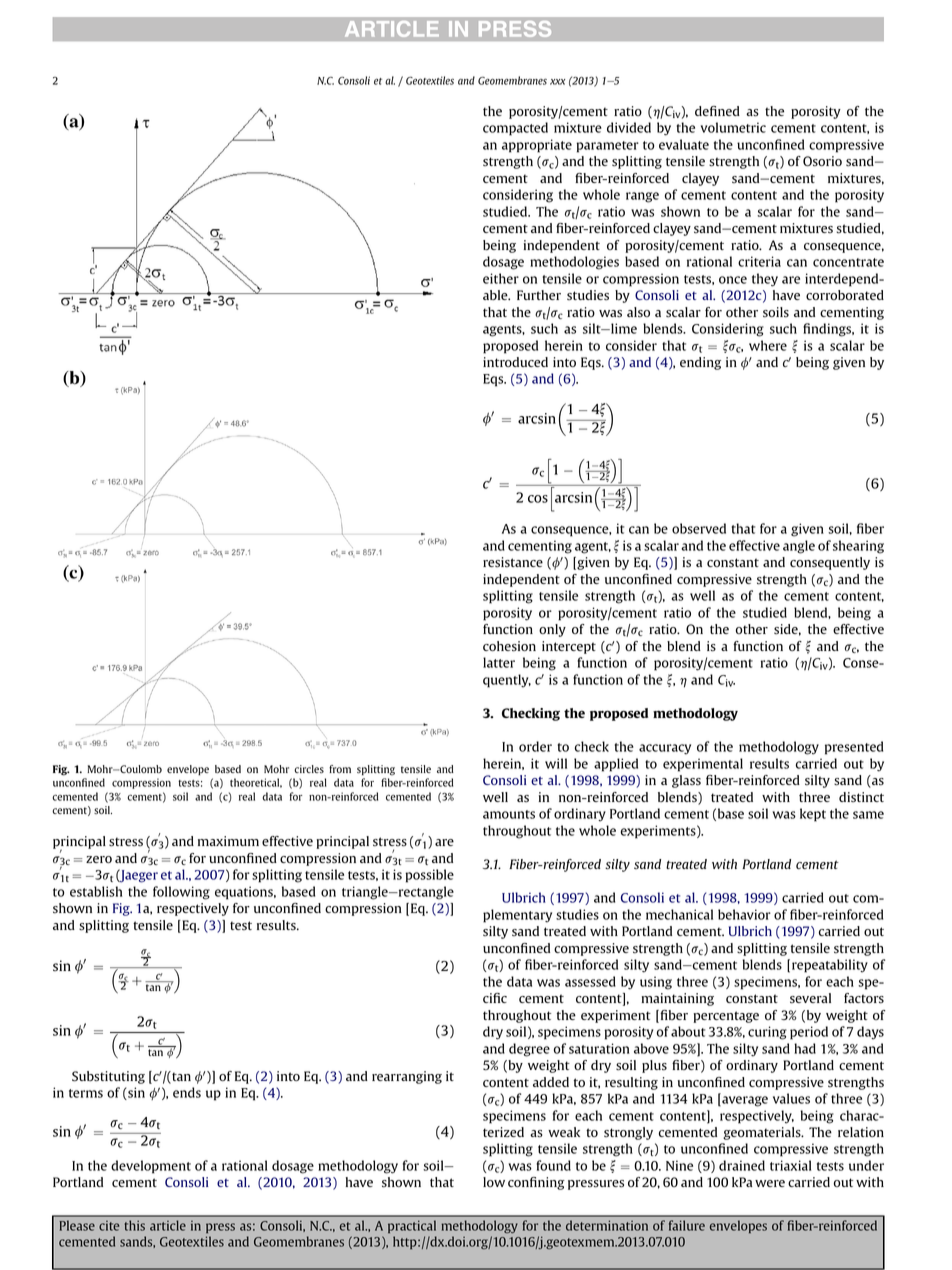 The width and height of the page is (952, 1270). What do you see at coordinates (553, 1165) in the page?
I see `found` at bounding box center [553, 1165].
